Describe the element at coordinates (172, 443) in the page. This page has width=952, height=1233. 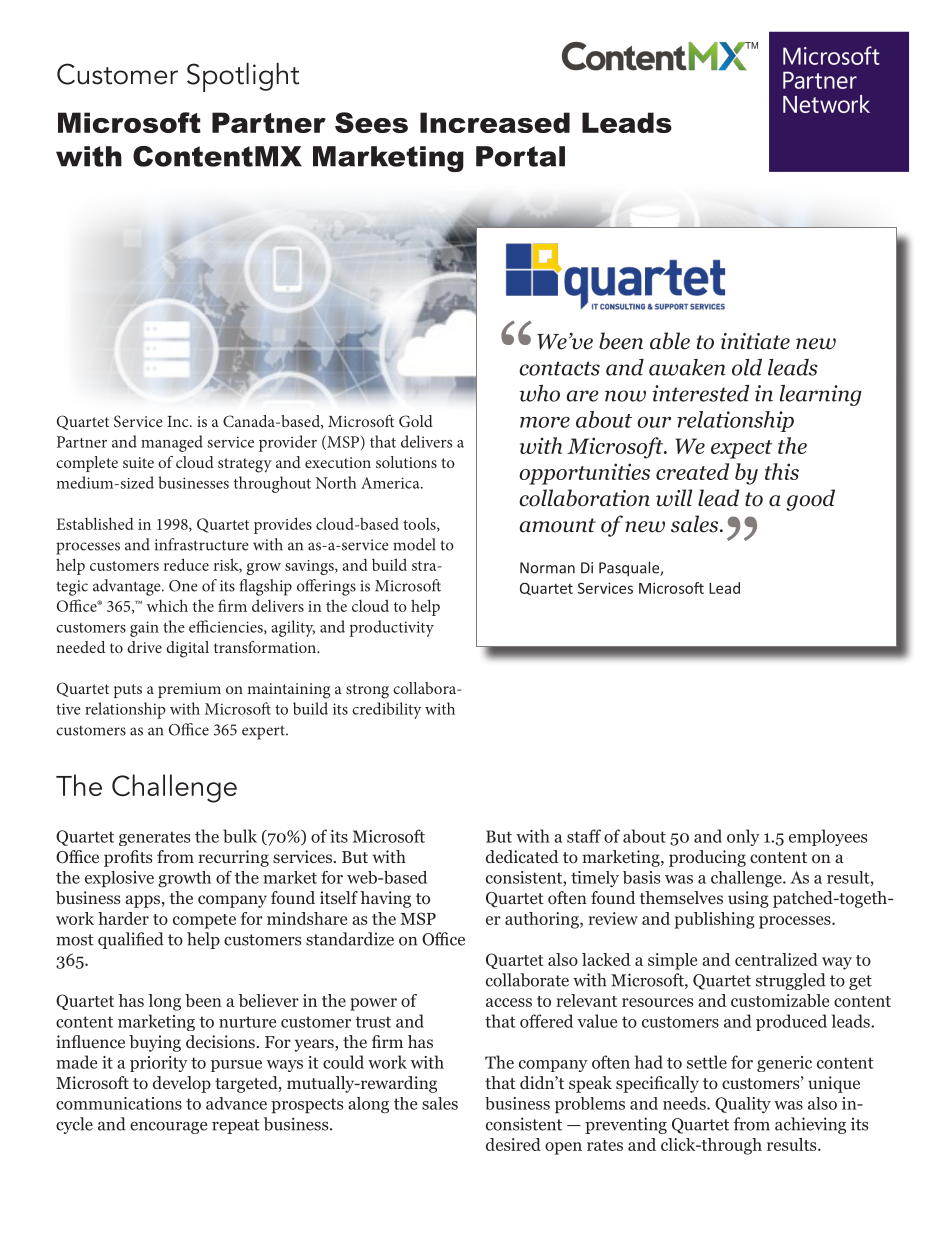
I see `managed` at that location.
